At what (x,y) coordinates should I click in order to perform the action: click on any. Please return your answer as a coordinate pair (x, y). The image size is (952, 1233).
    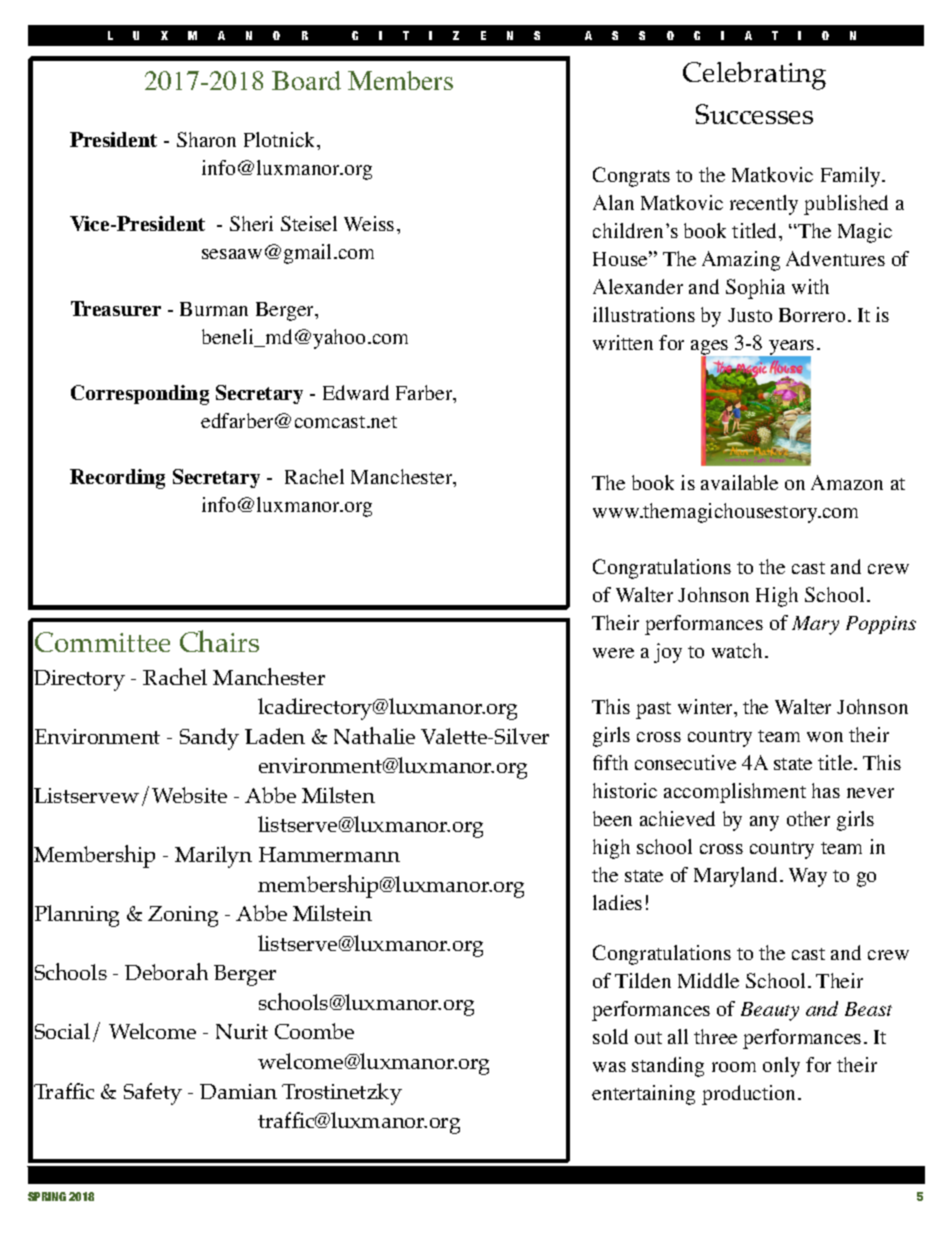
    Looking at the image, I should click on (764, 823).
